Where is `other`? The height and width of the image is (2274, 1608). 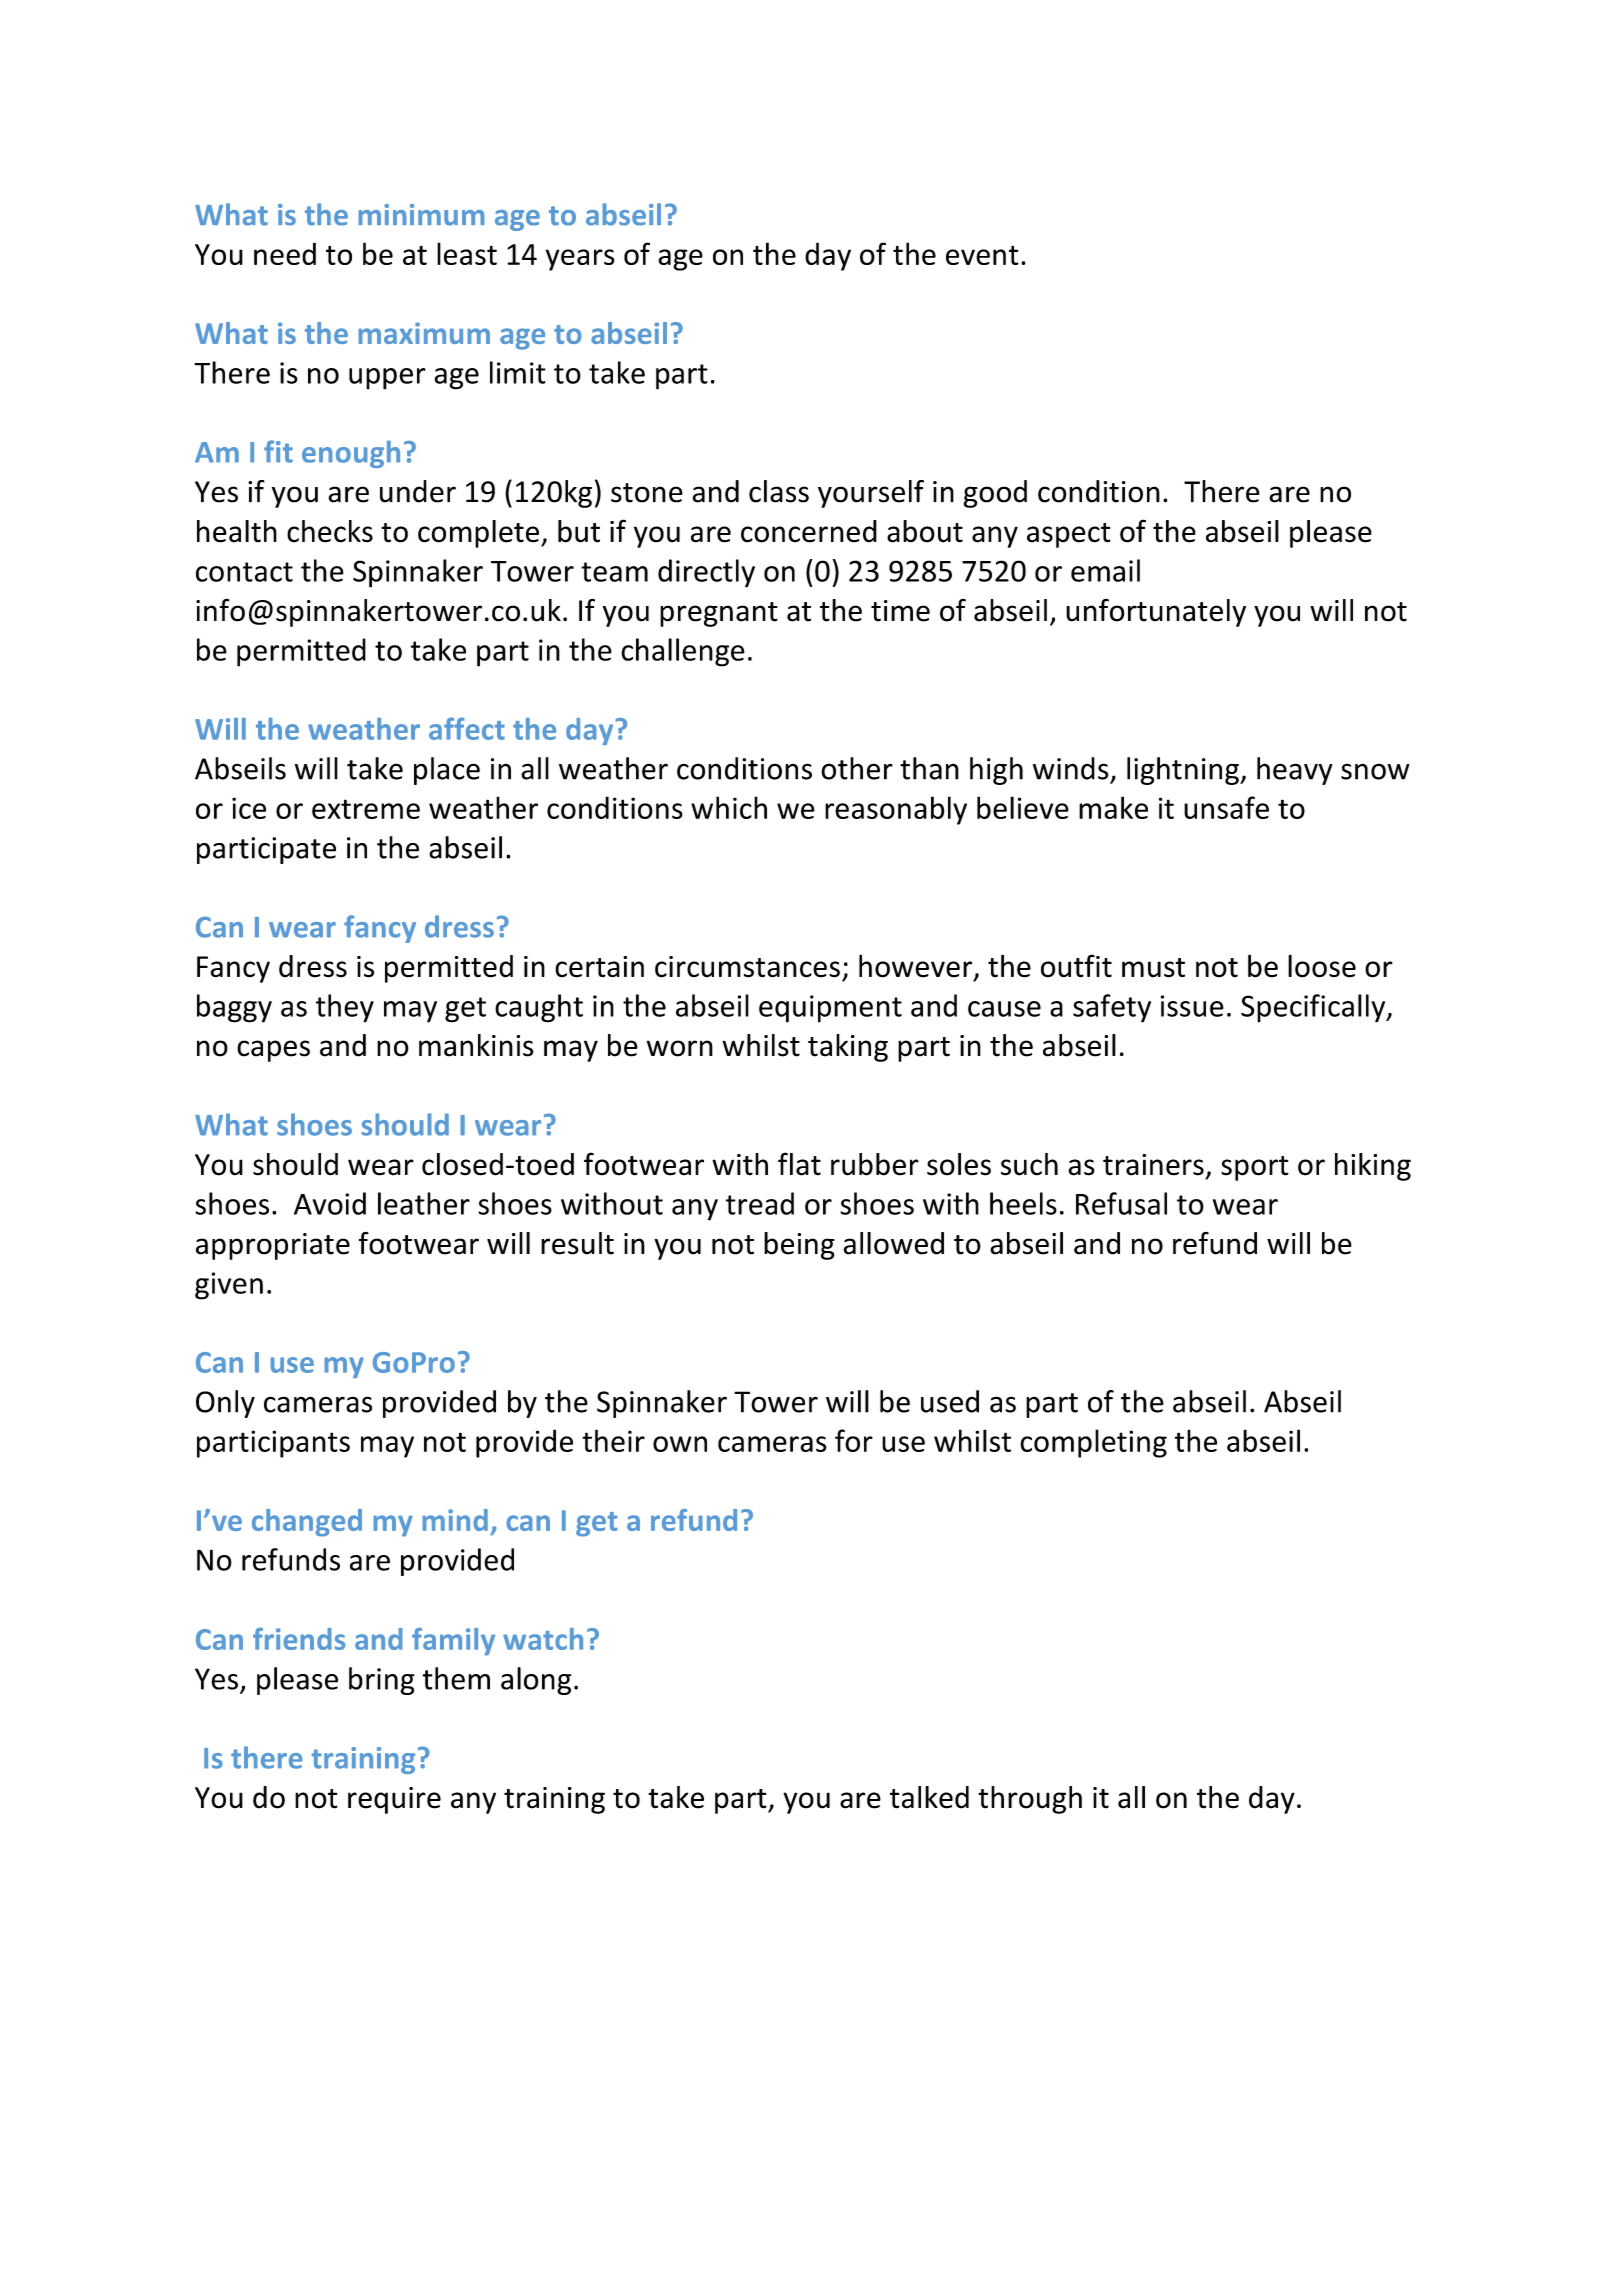 other is located at coordinates (857, 768).
